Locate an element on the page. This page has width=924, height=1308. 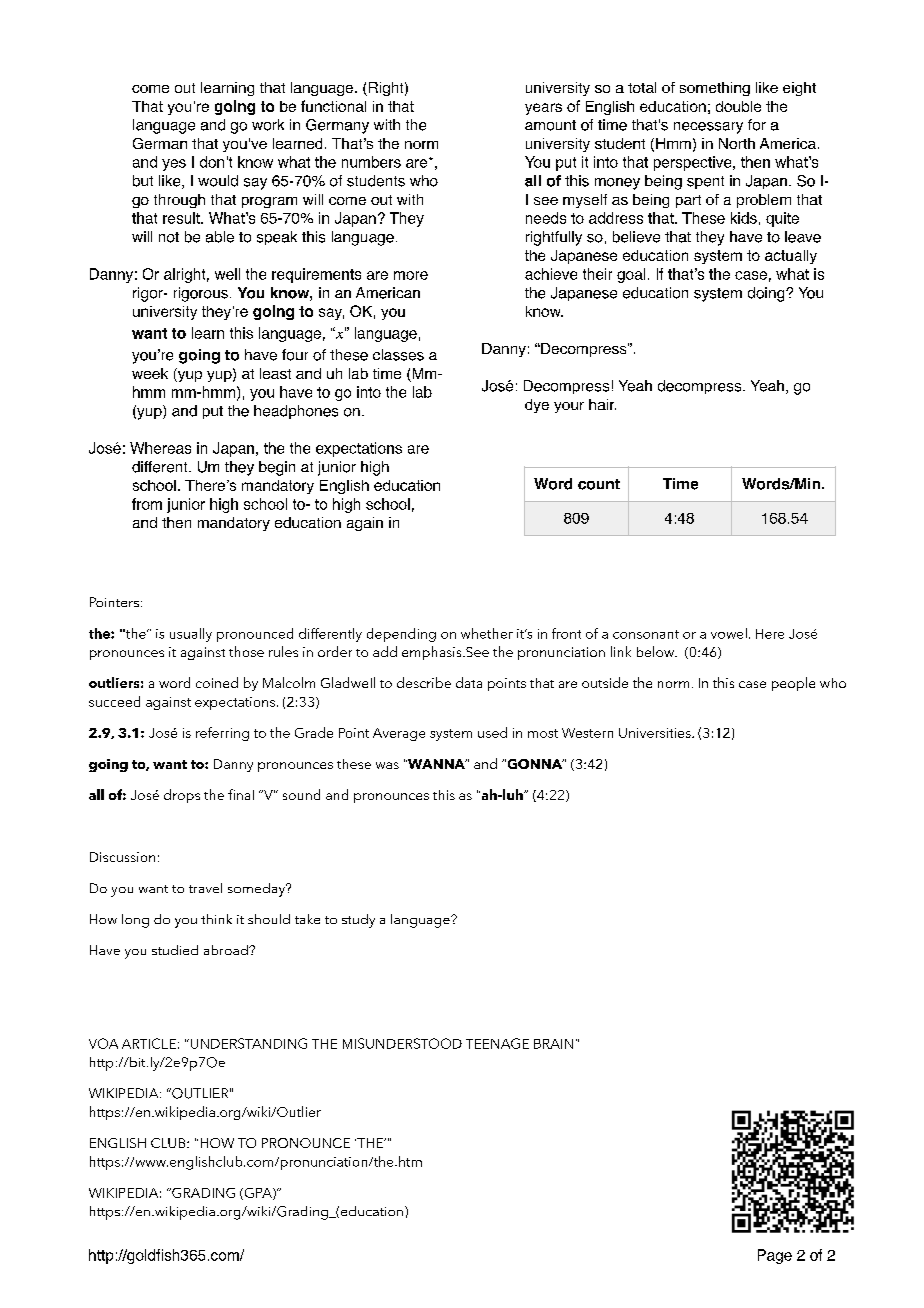
studied is located at coordinates (175, 950).
